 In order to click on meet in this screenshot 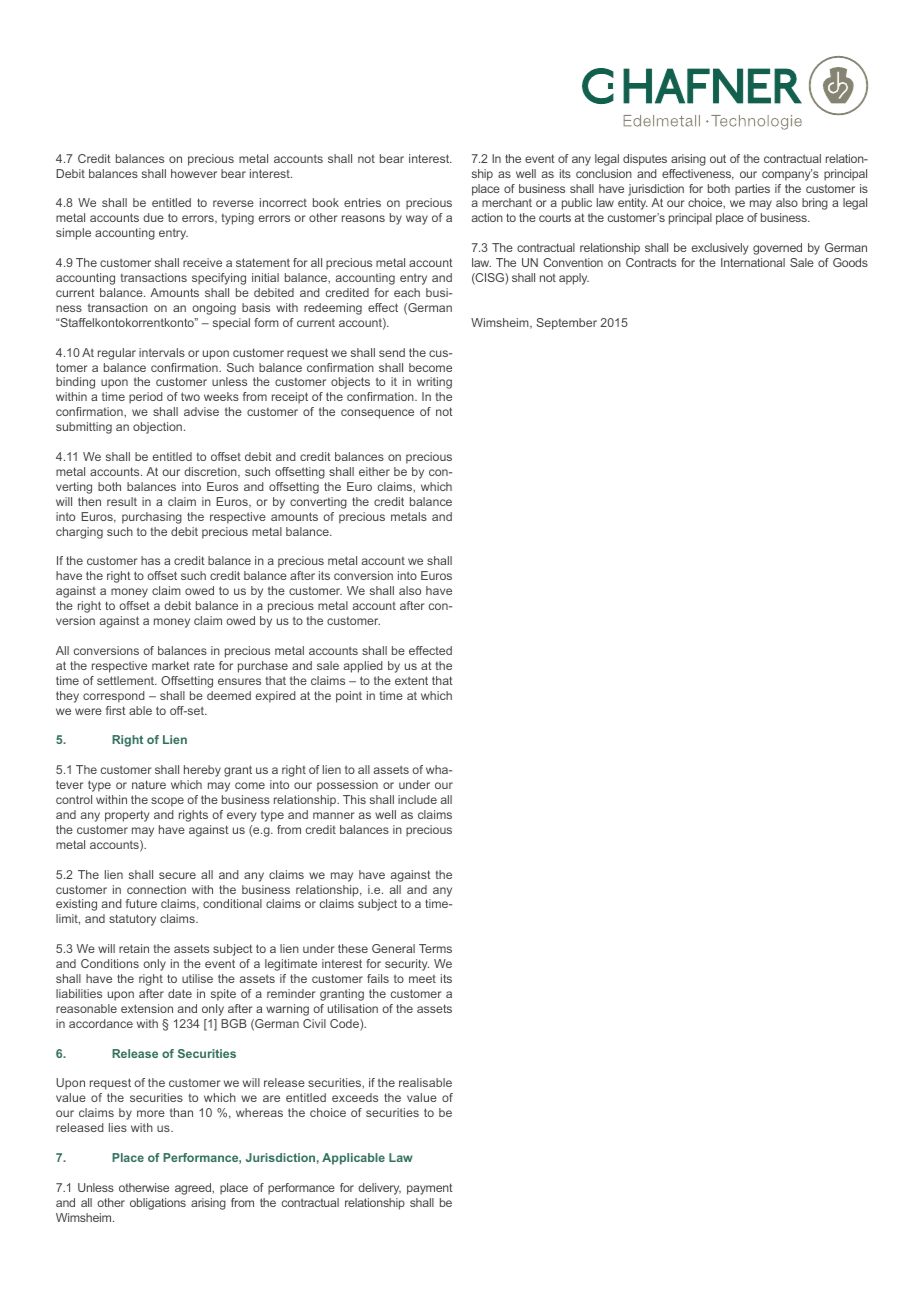, I will do `click(422, 979)`.
